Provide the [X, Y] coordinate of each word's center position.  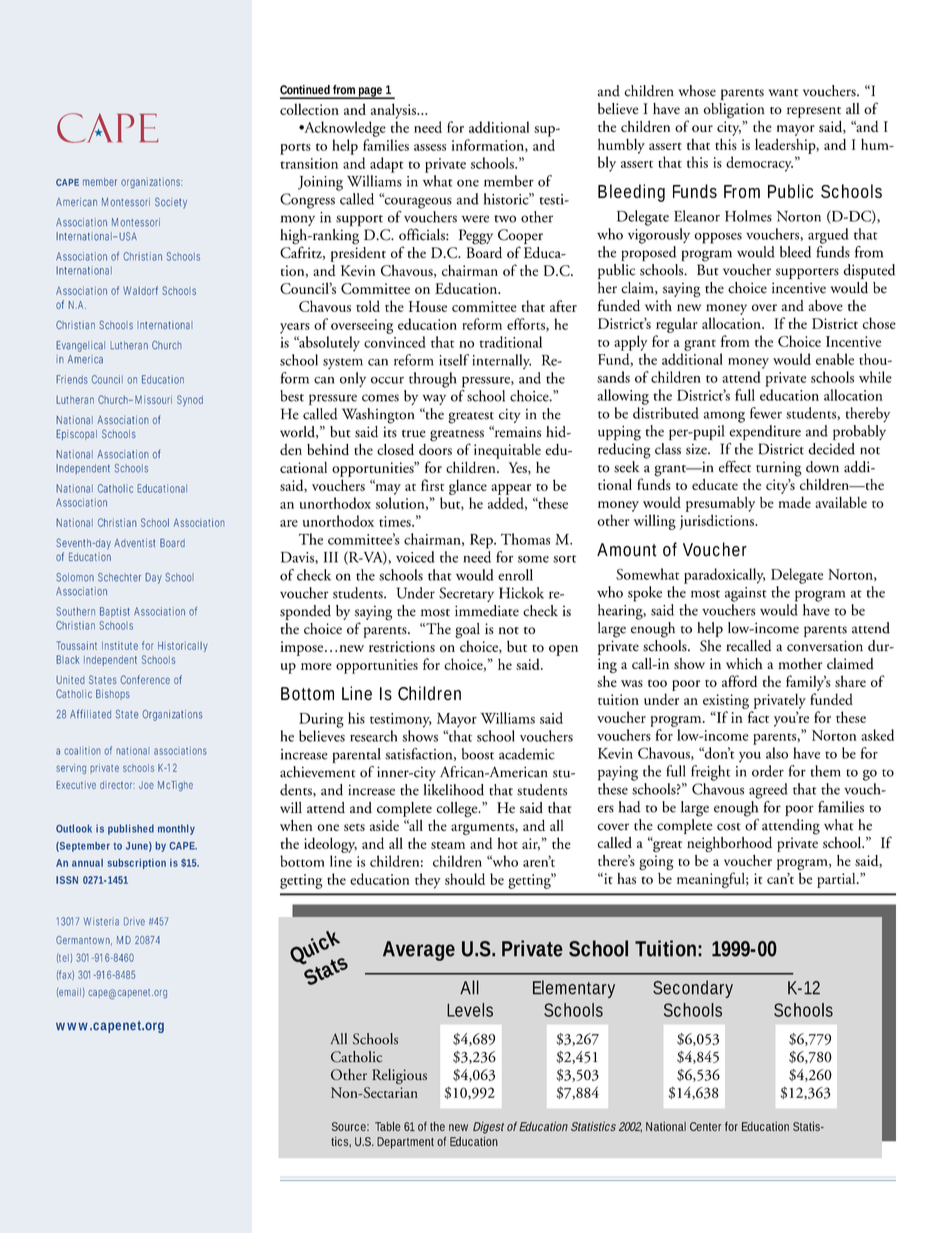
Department [405, 1143]
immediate [487, 611]
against [745, 594]
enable [835, 359]
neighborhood [729, 846]
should [465, 879]
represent [814, 112]
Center [705, 1126]
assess [430, 147]
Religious [399, 1076]
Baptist [115, 612]
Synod [190, 400]
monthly [176, 829]
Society [171, 203]
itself [454, 360]
